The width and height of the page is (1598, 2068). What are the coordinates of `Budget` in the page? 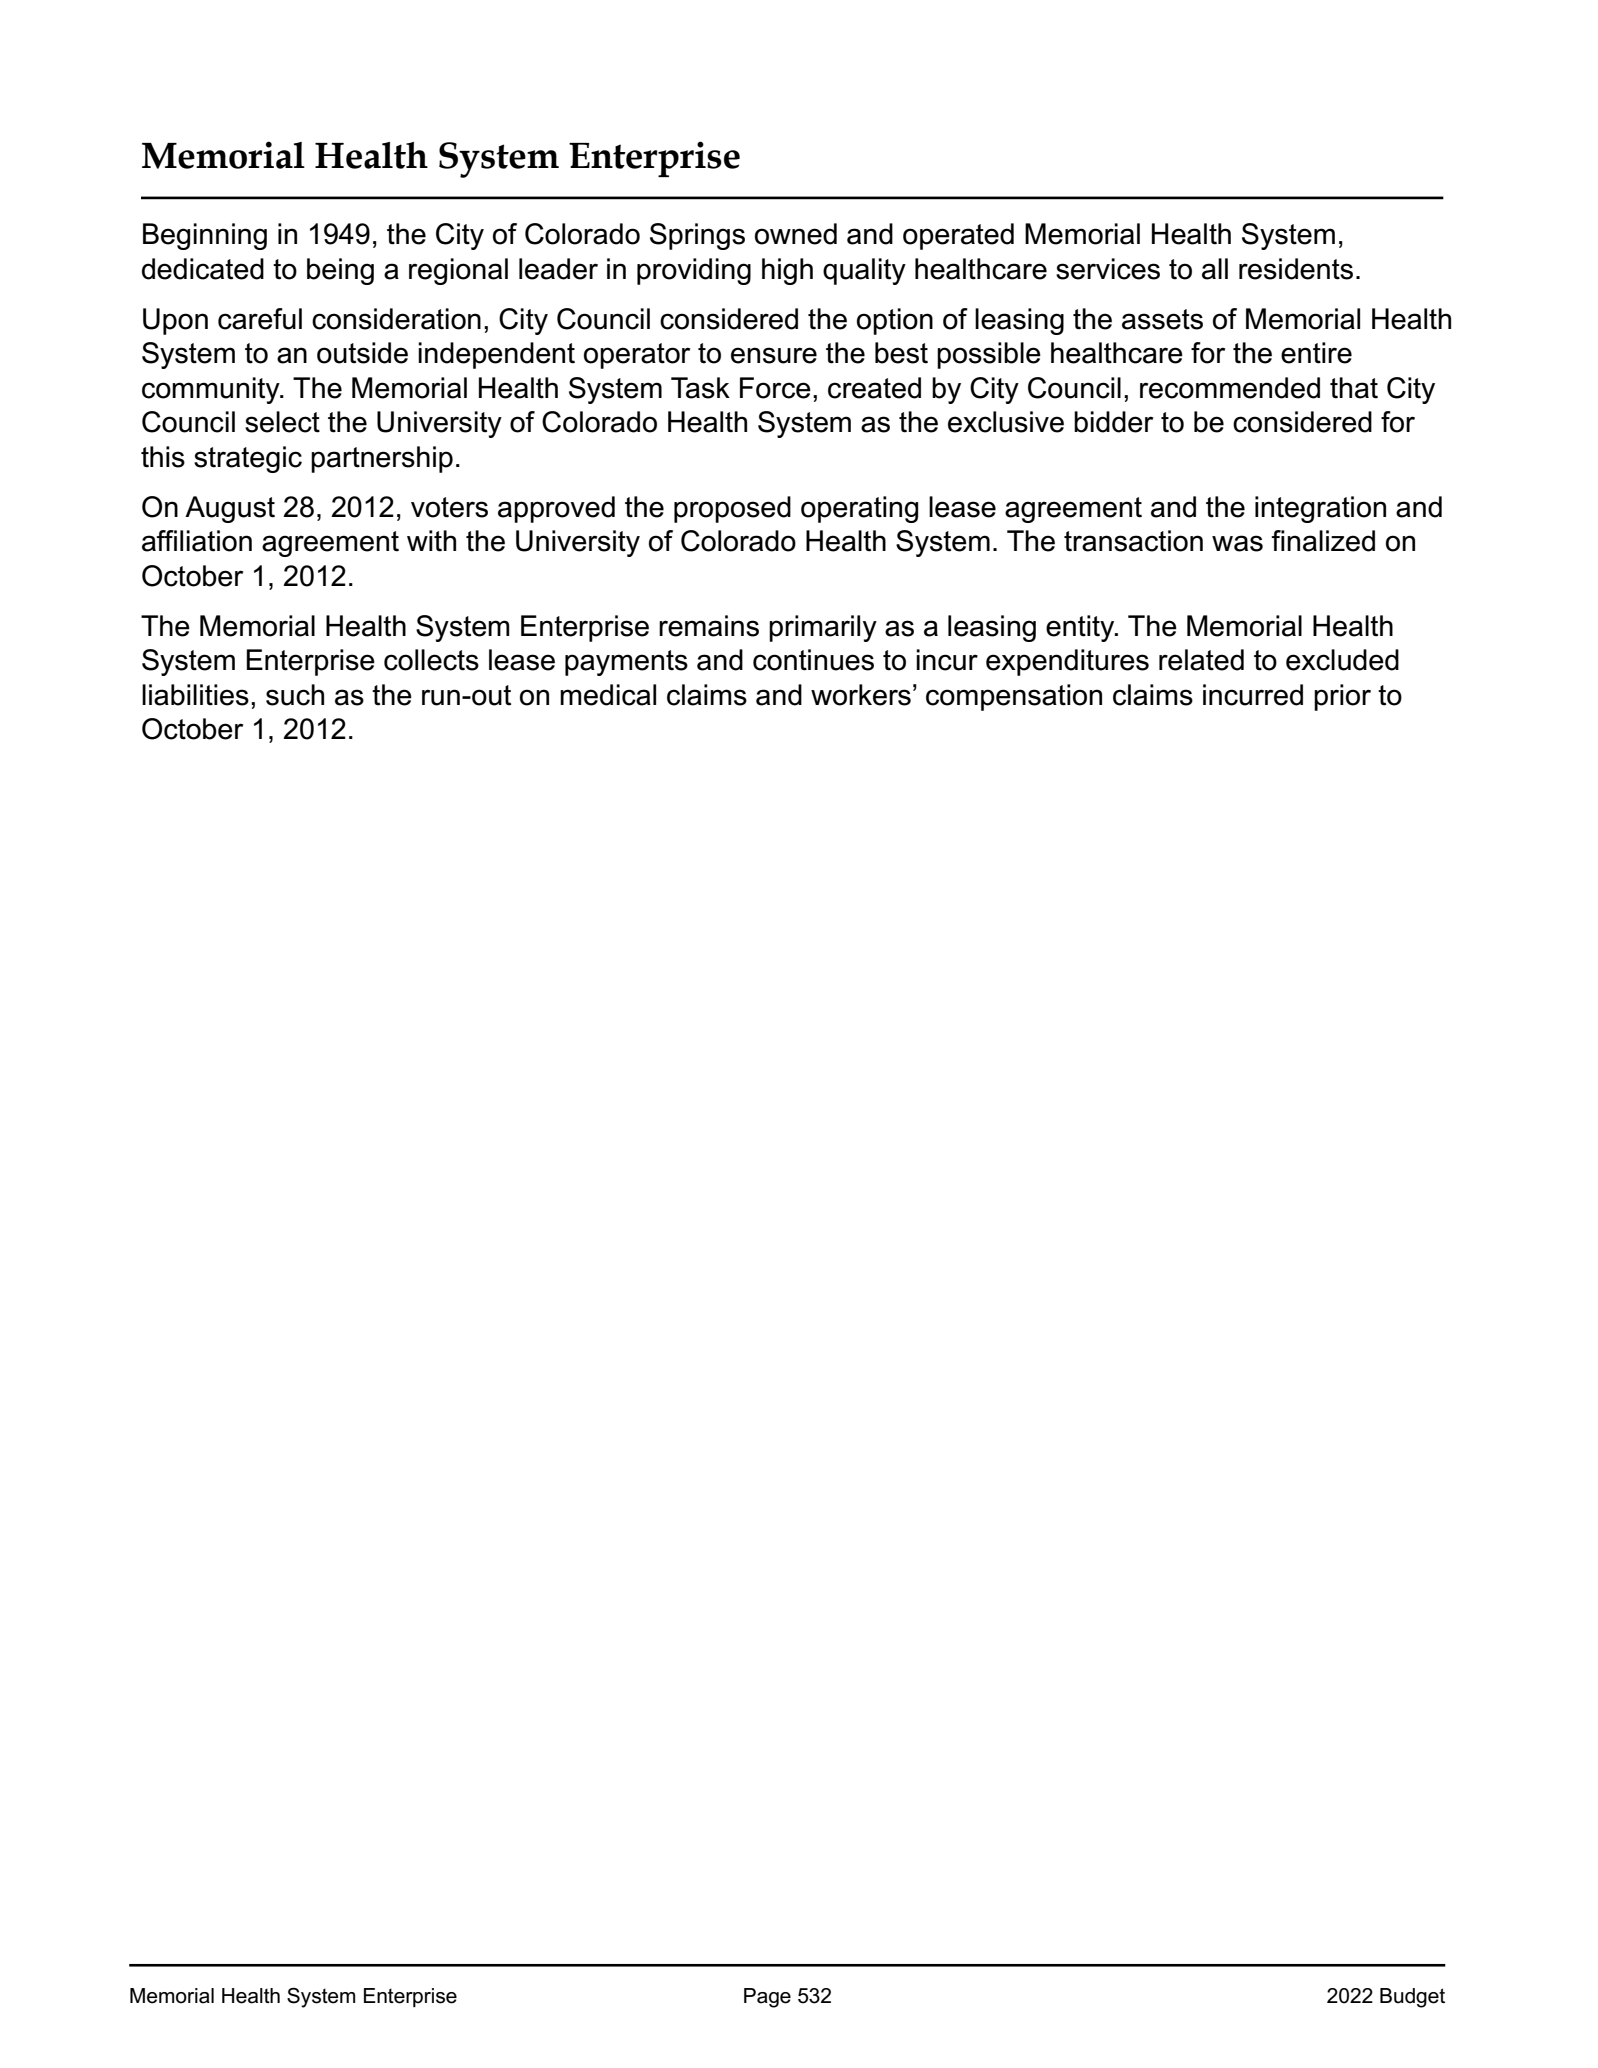 It's located at (1412, 1998).
